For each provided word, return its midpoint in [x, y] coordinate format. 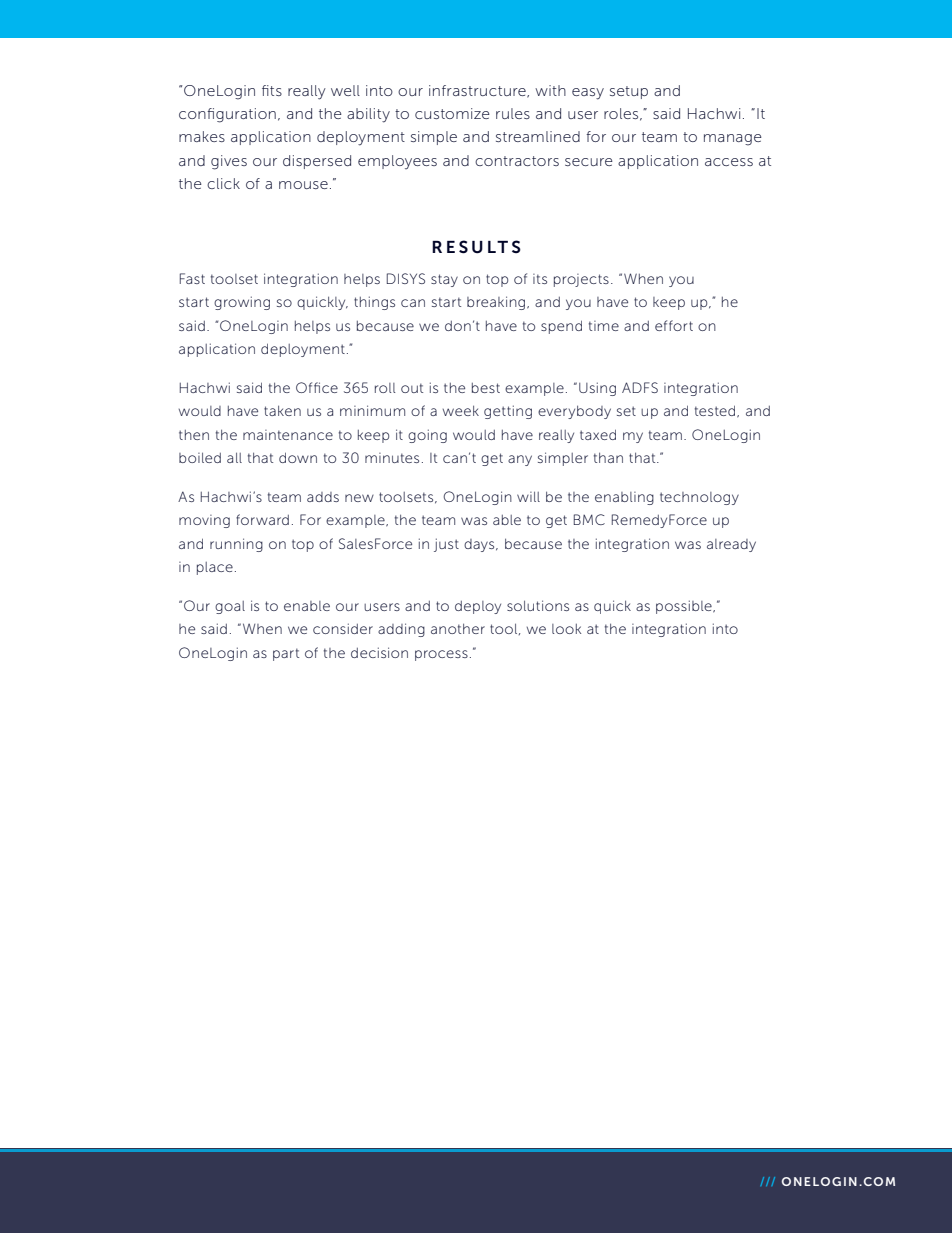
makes [202, 136]
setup [629, 92]
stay [444, 280]
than [608, 457]
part [286, 654]
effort [674, 325]
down [298, 457]
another [458, 628]
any [520, 460]
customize [452, 113]
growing [242, 303]
